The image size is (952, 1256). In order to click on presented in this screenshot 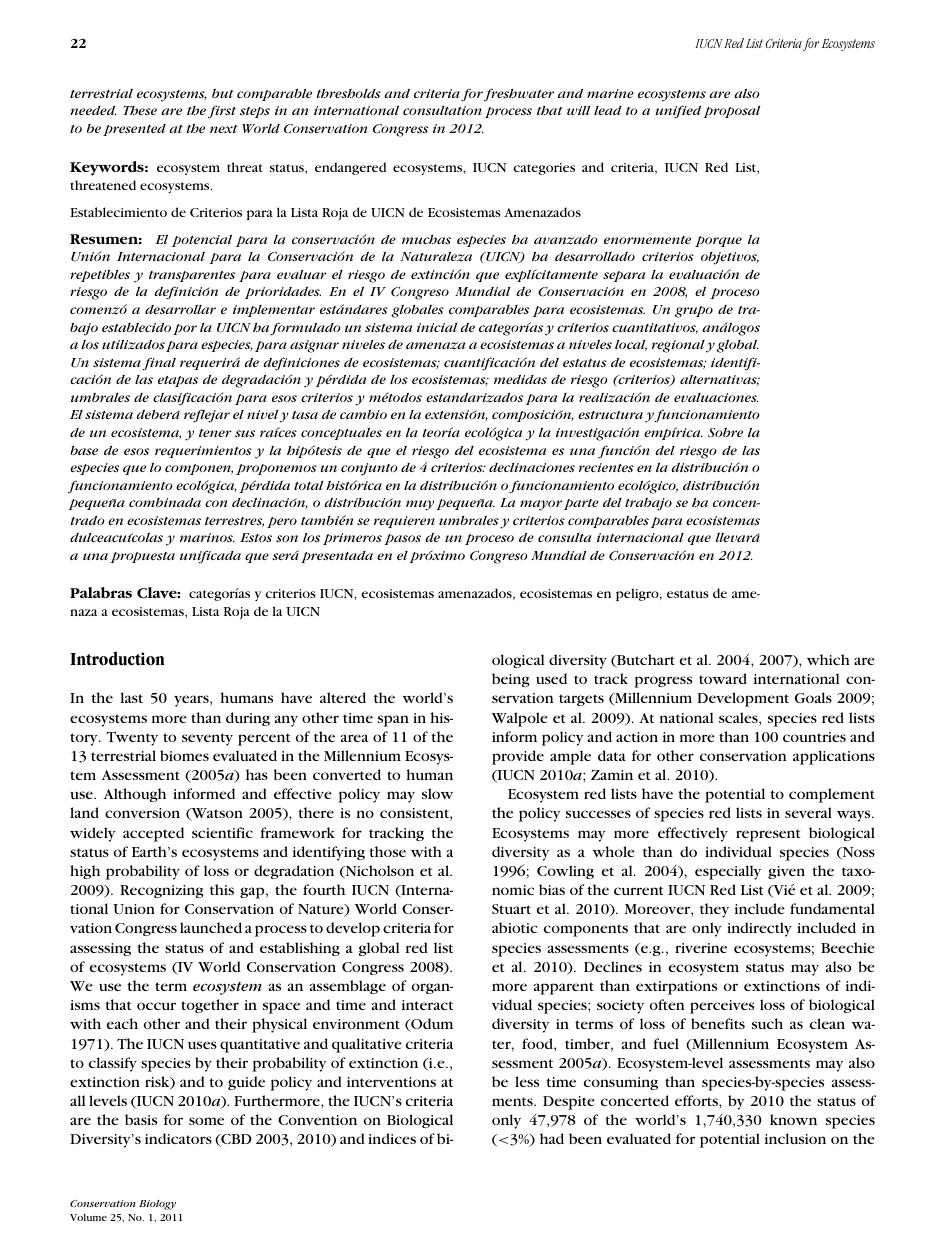, I will do `click(134, 130)`.
